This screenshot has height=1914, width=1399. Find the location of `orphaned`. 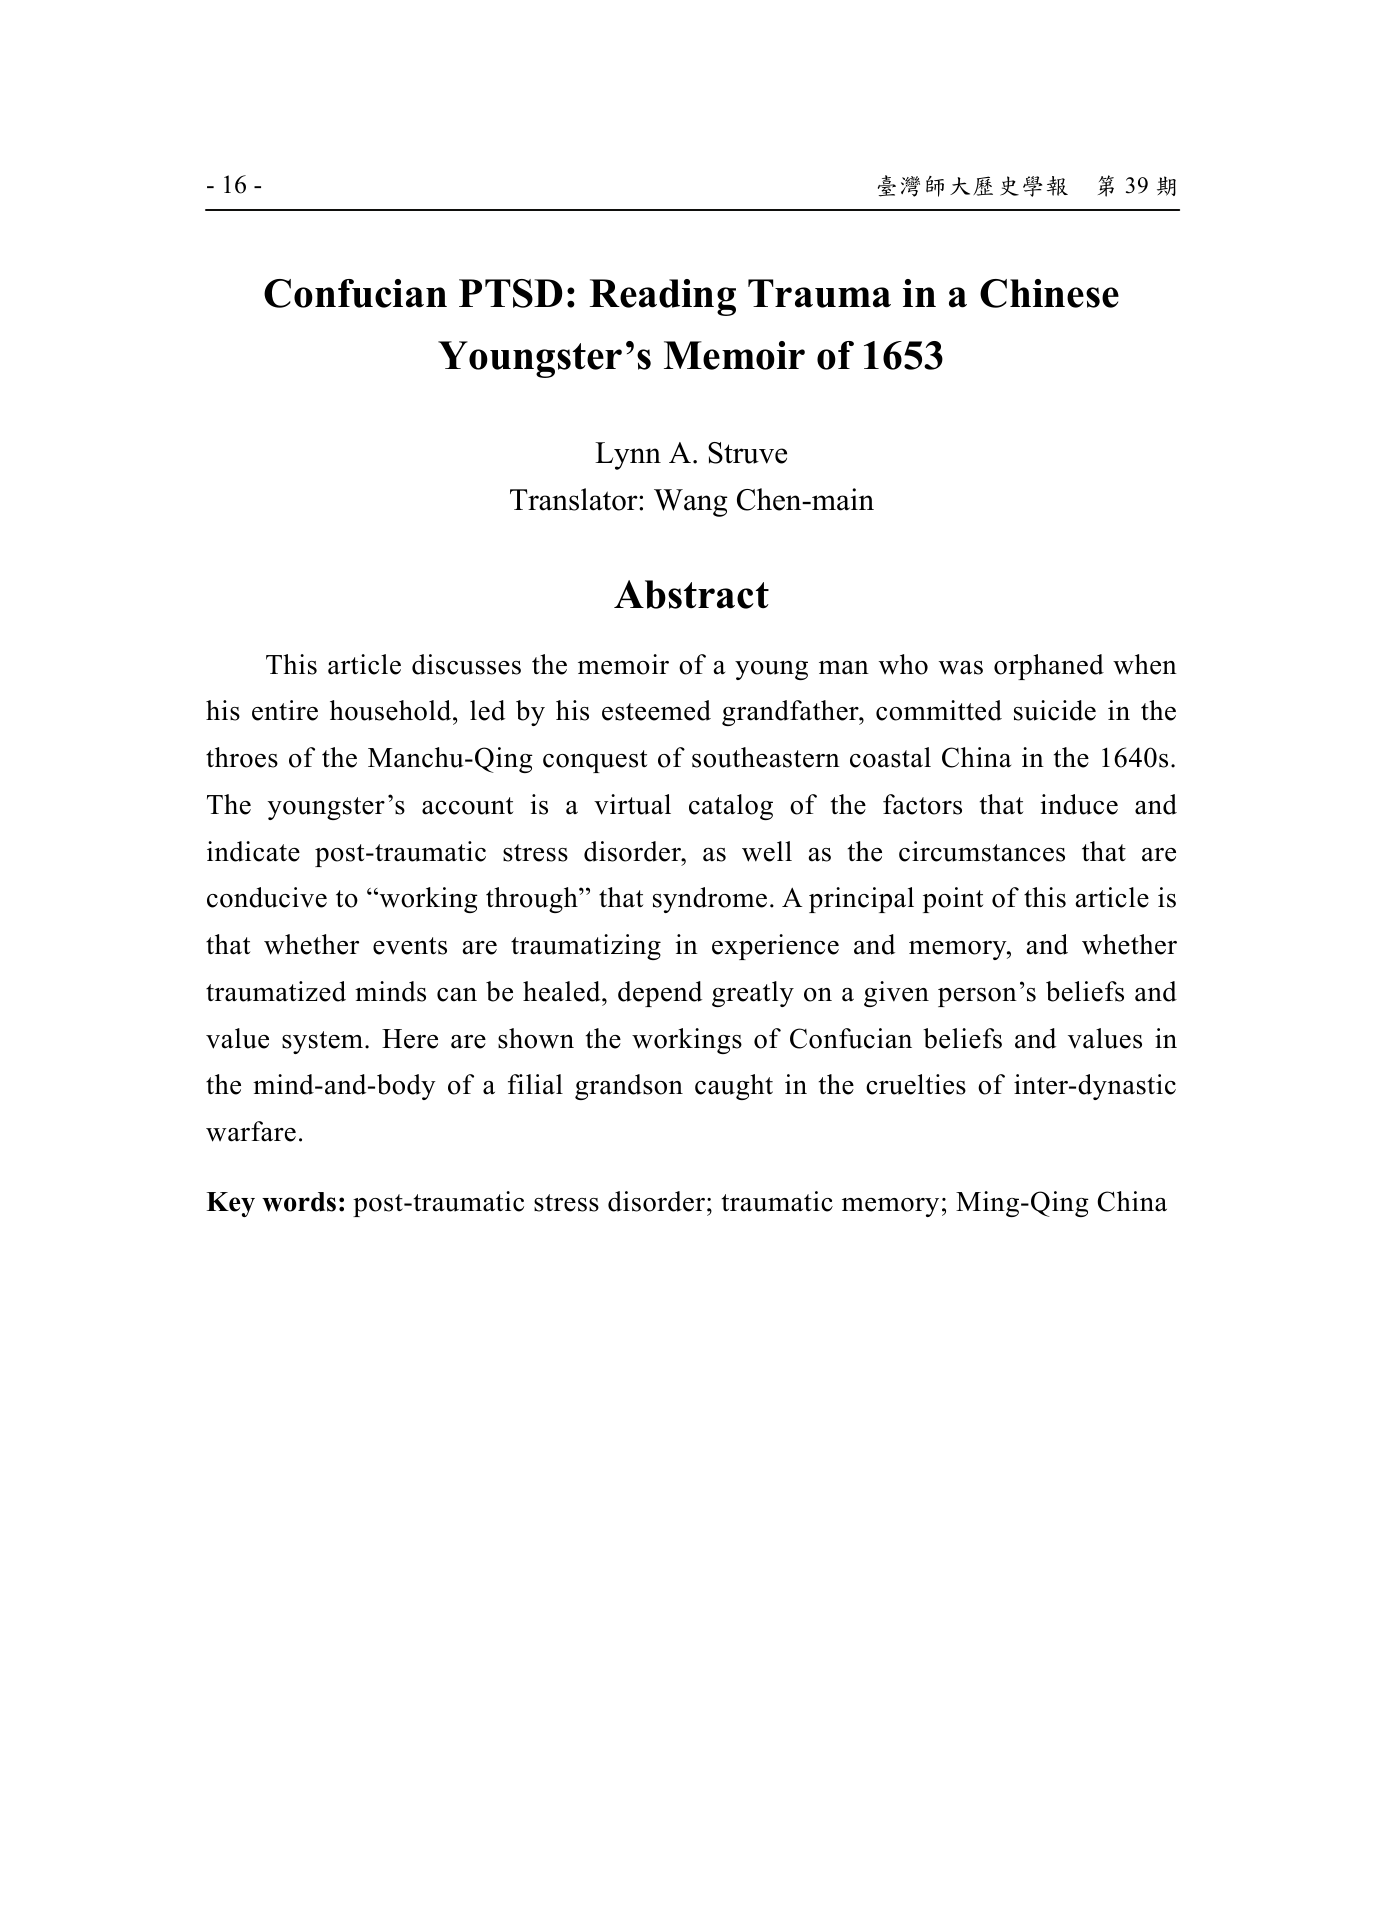

orphaned is located at coordinates (1049, 667).
